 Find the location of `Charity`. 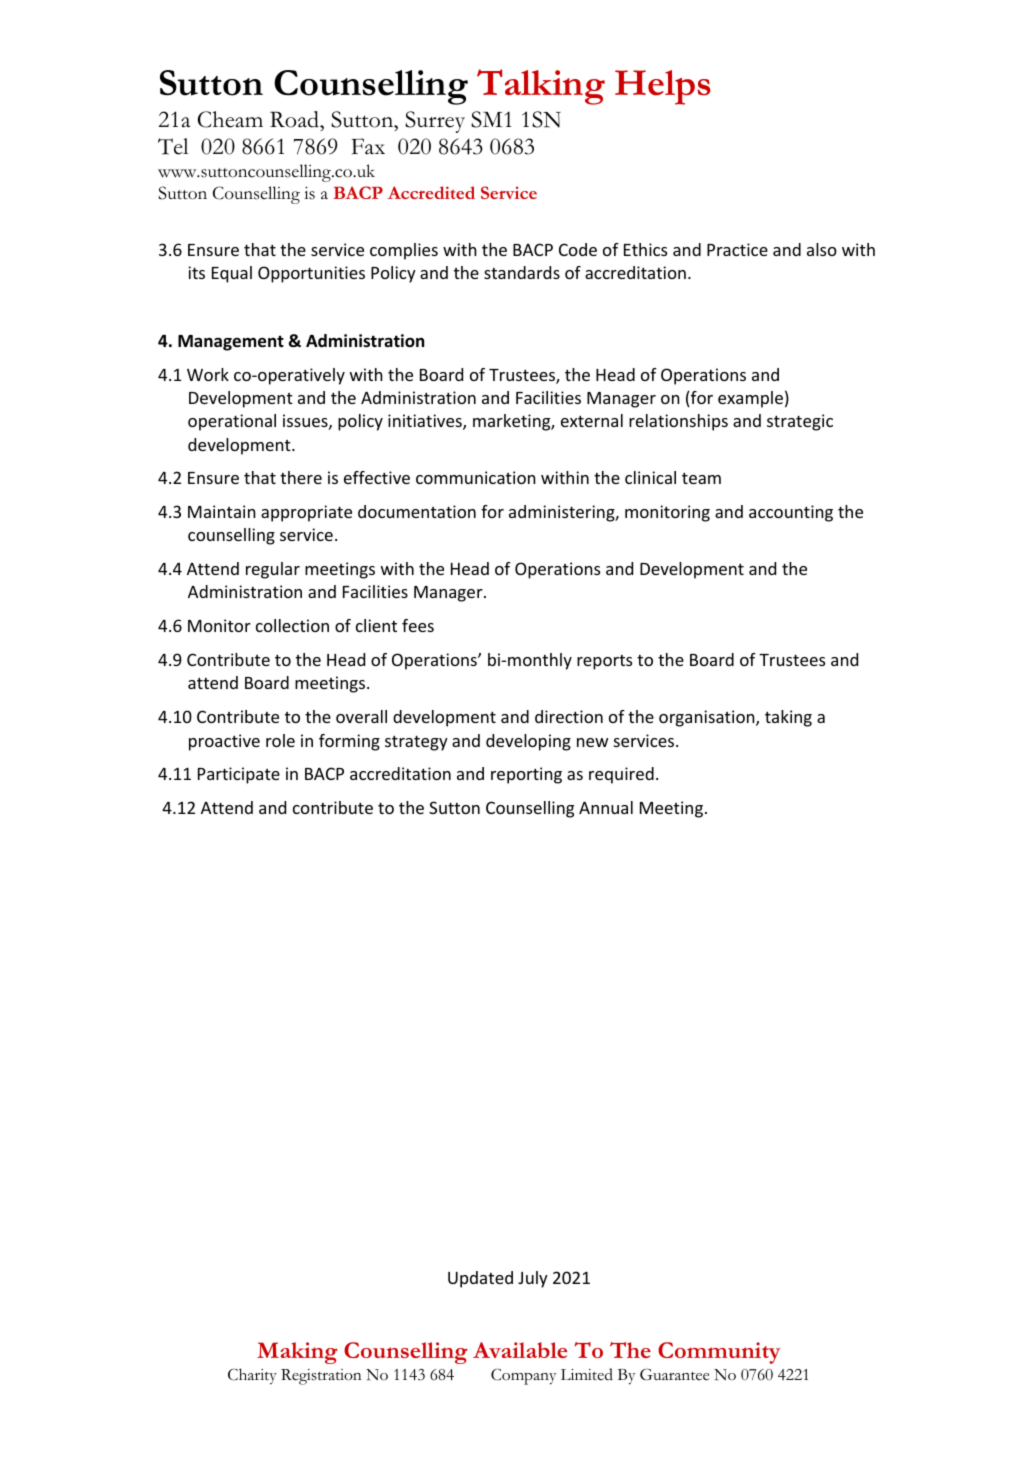

Charity is located at coordinates (252, 1376).
